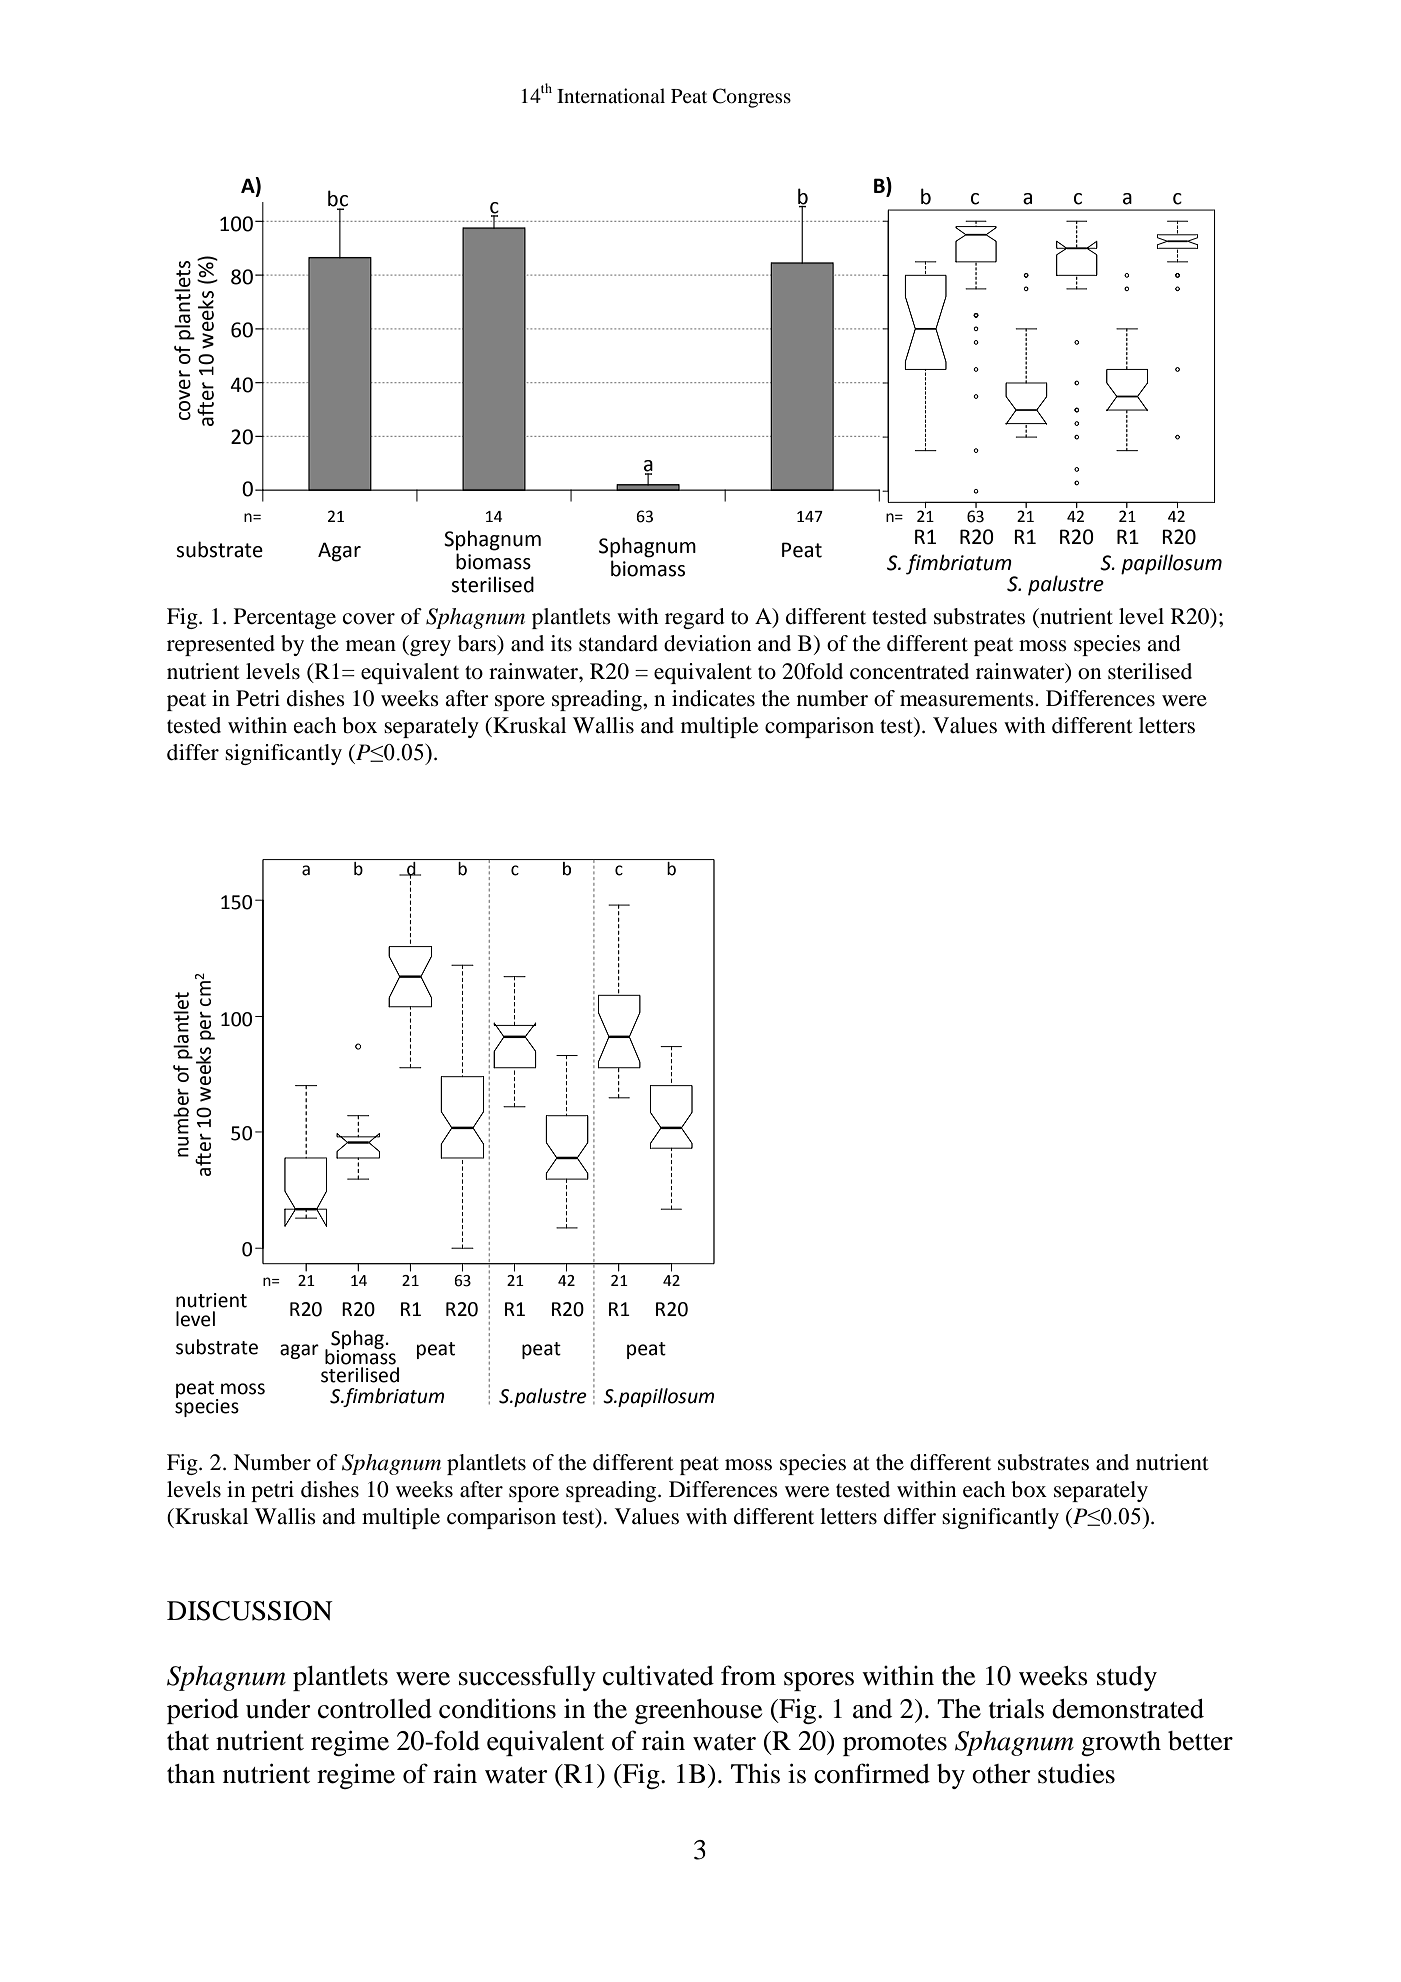 Image resolution: width=1401 pixels, height=1982 pixels. Describe the element at coordinates (909, 671) in the screenshot. I see `concentrated` at that location.
